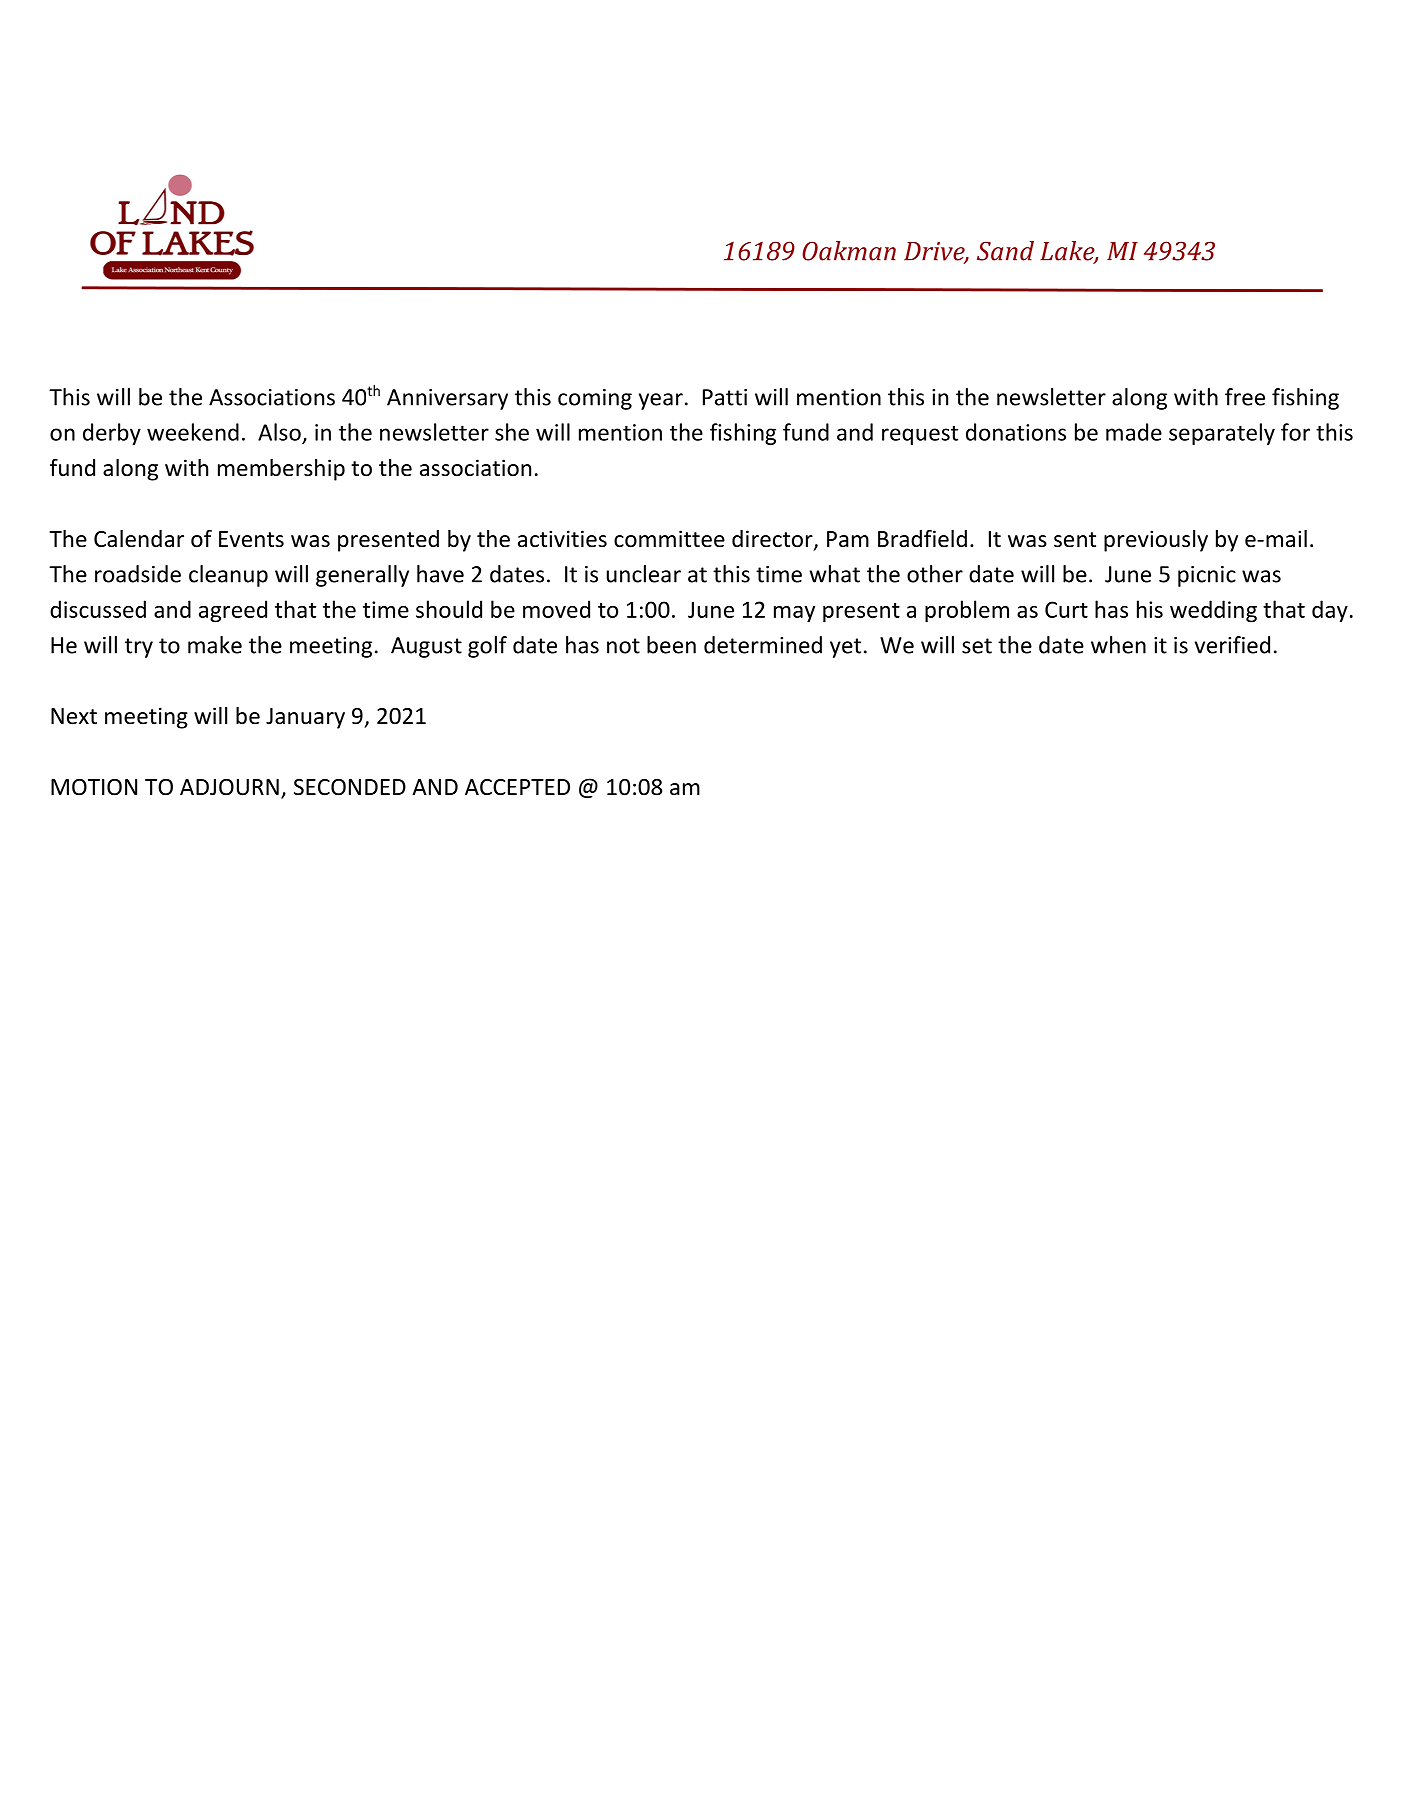 This page has height=1817, width=1404. Describe the element at coordinates (1005, 251) in the page. I see `Sand` at that location.
